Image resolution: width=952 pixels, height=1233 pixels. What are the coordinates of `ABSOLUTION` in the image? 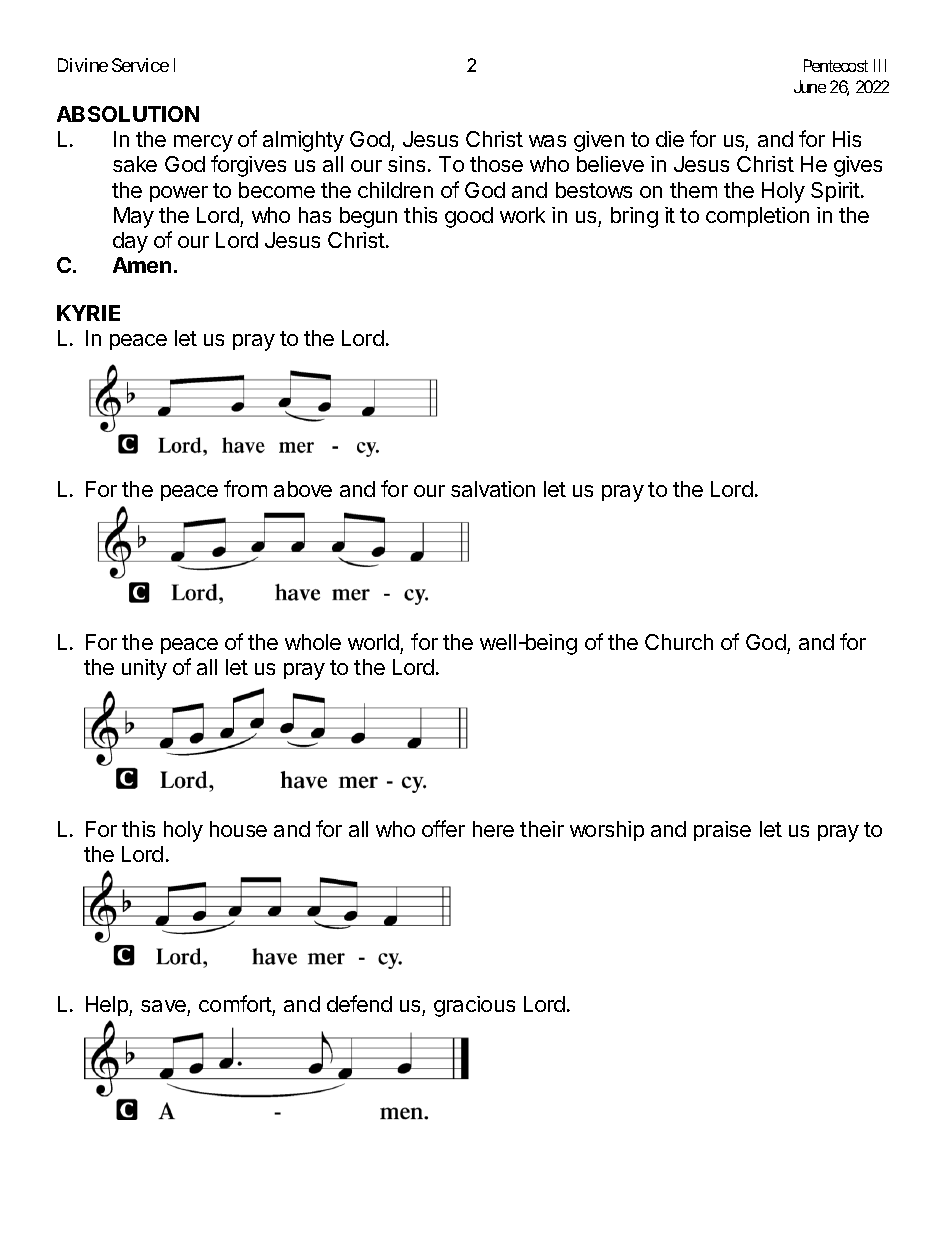 It's located at (128, 114).
